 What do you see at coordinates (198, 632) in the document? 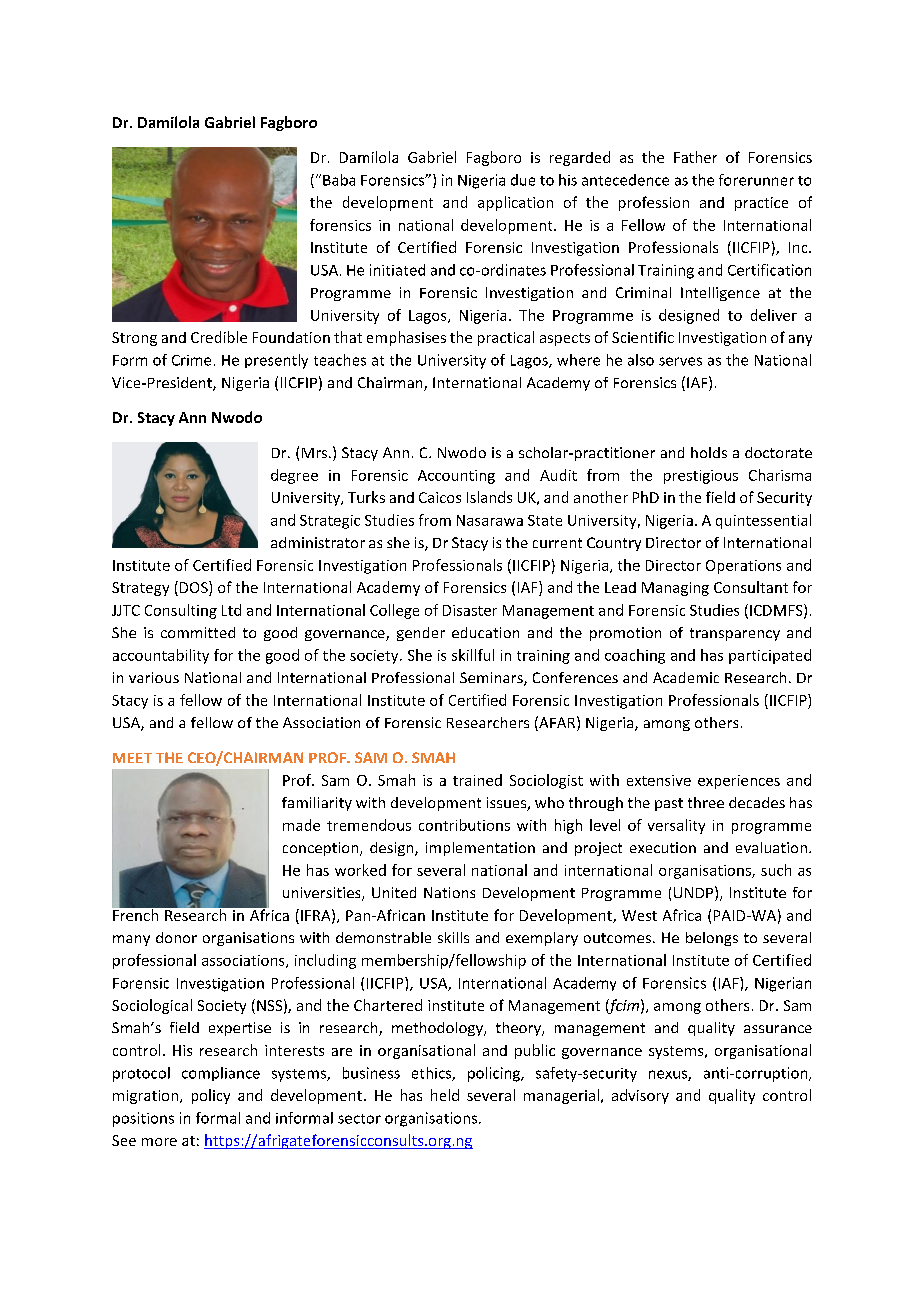
I see `committed` at bounding box center [198, 632].
